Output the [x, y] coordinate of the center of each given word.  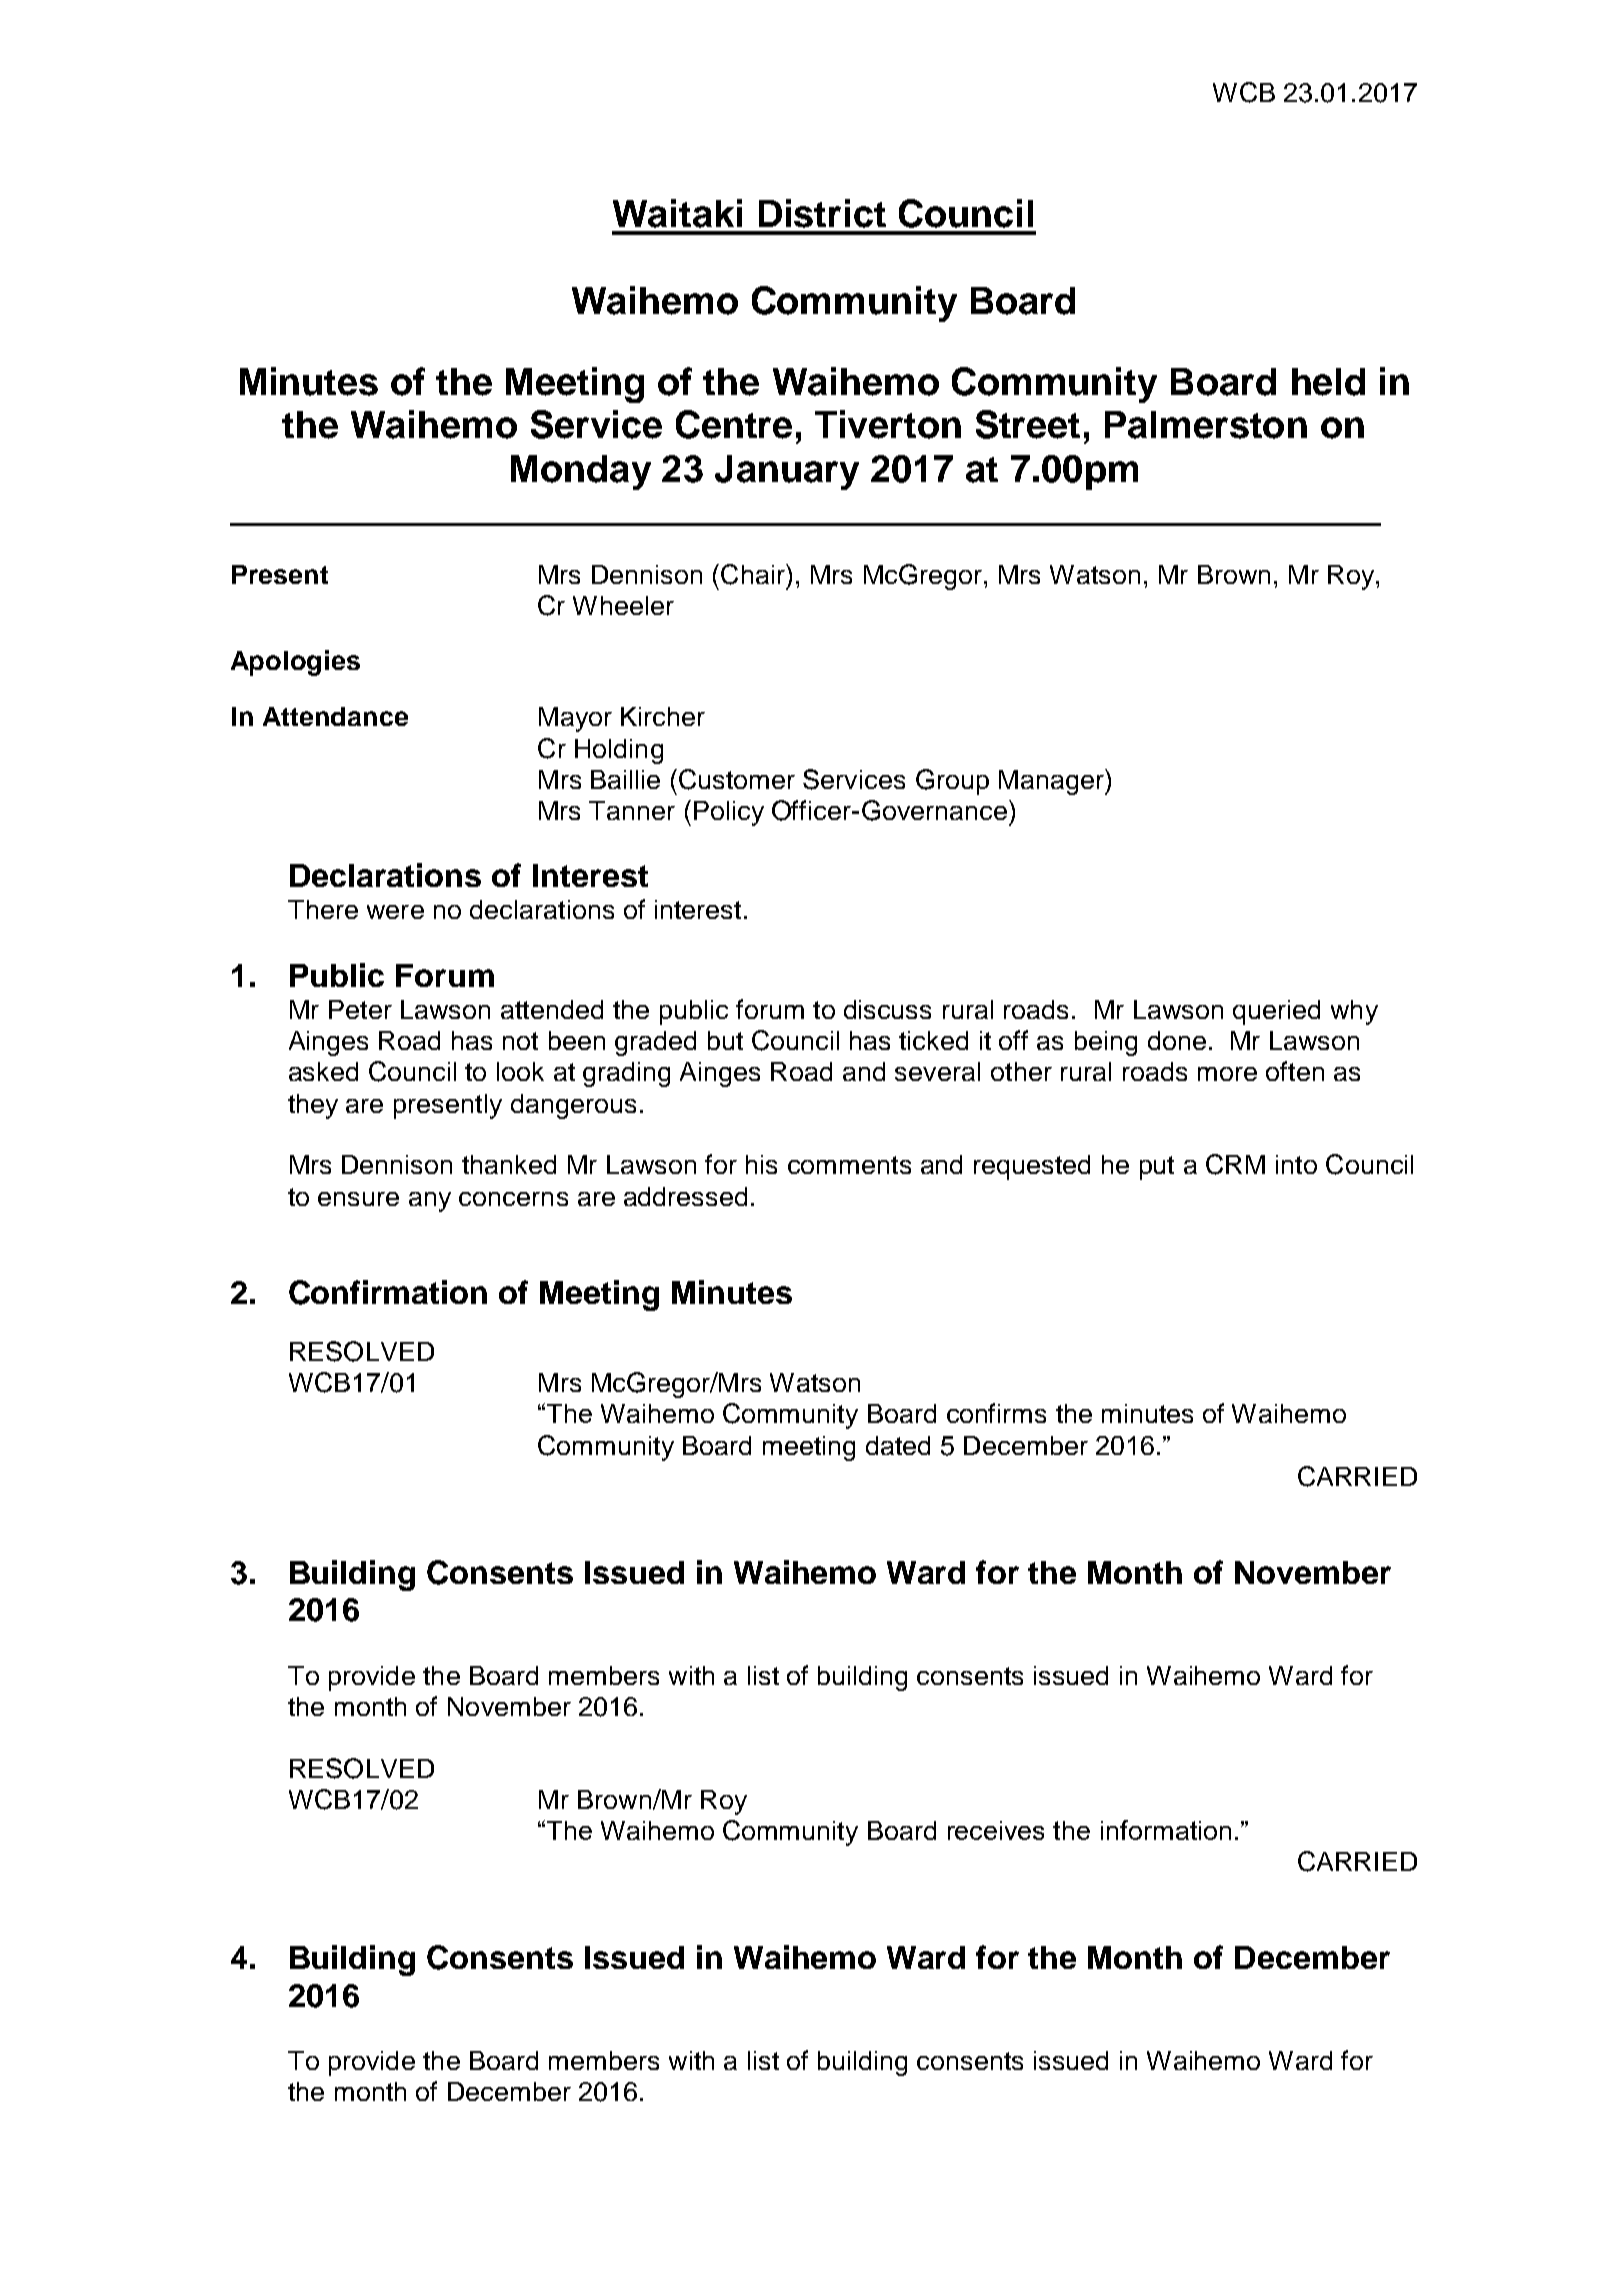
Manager [1052, 782]
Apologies [295, 663]
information [1166, 1830]
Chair [754, 574]
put [1157, 1168]
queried [1276, 1012]
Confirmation [388, 1292]
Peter [360, 1009]
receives [996, 1830]
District [822, 213]
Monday [581, 472]
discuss [887, 1009]
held [1328, 382]
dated [898, 1445]
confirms [996, 1413]
